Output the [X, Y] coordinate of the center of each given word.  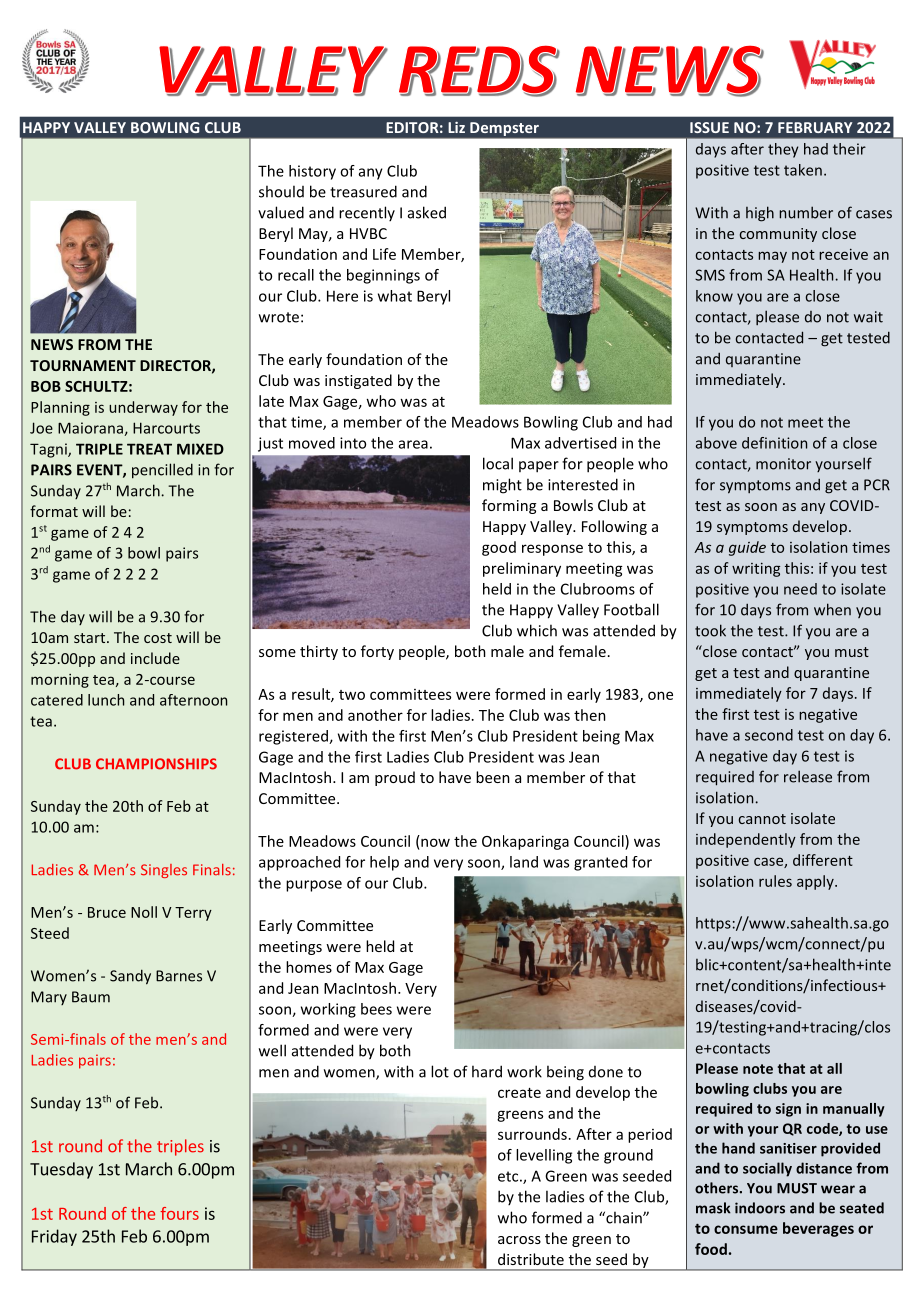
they [783, 150]
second [769, 735]
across [519, 1240]
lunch [106, 700]
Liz [456, 127]
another [375, 715]
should [281, 191]
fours [179, 1213]
